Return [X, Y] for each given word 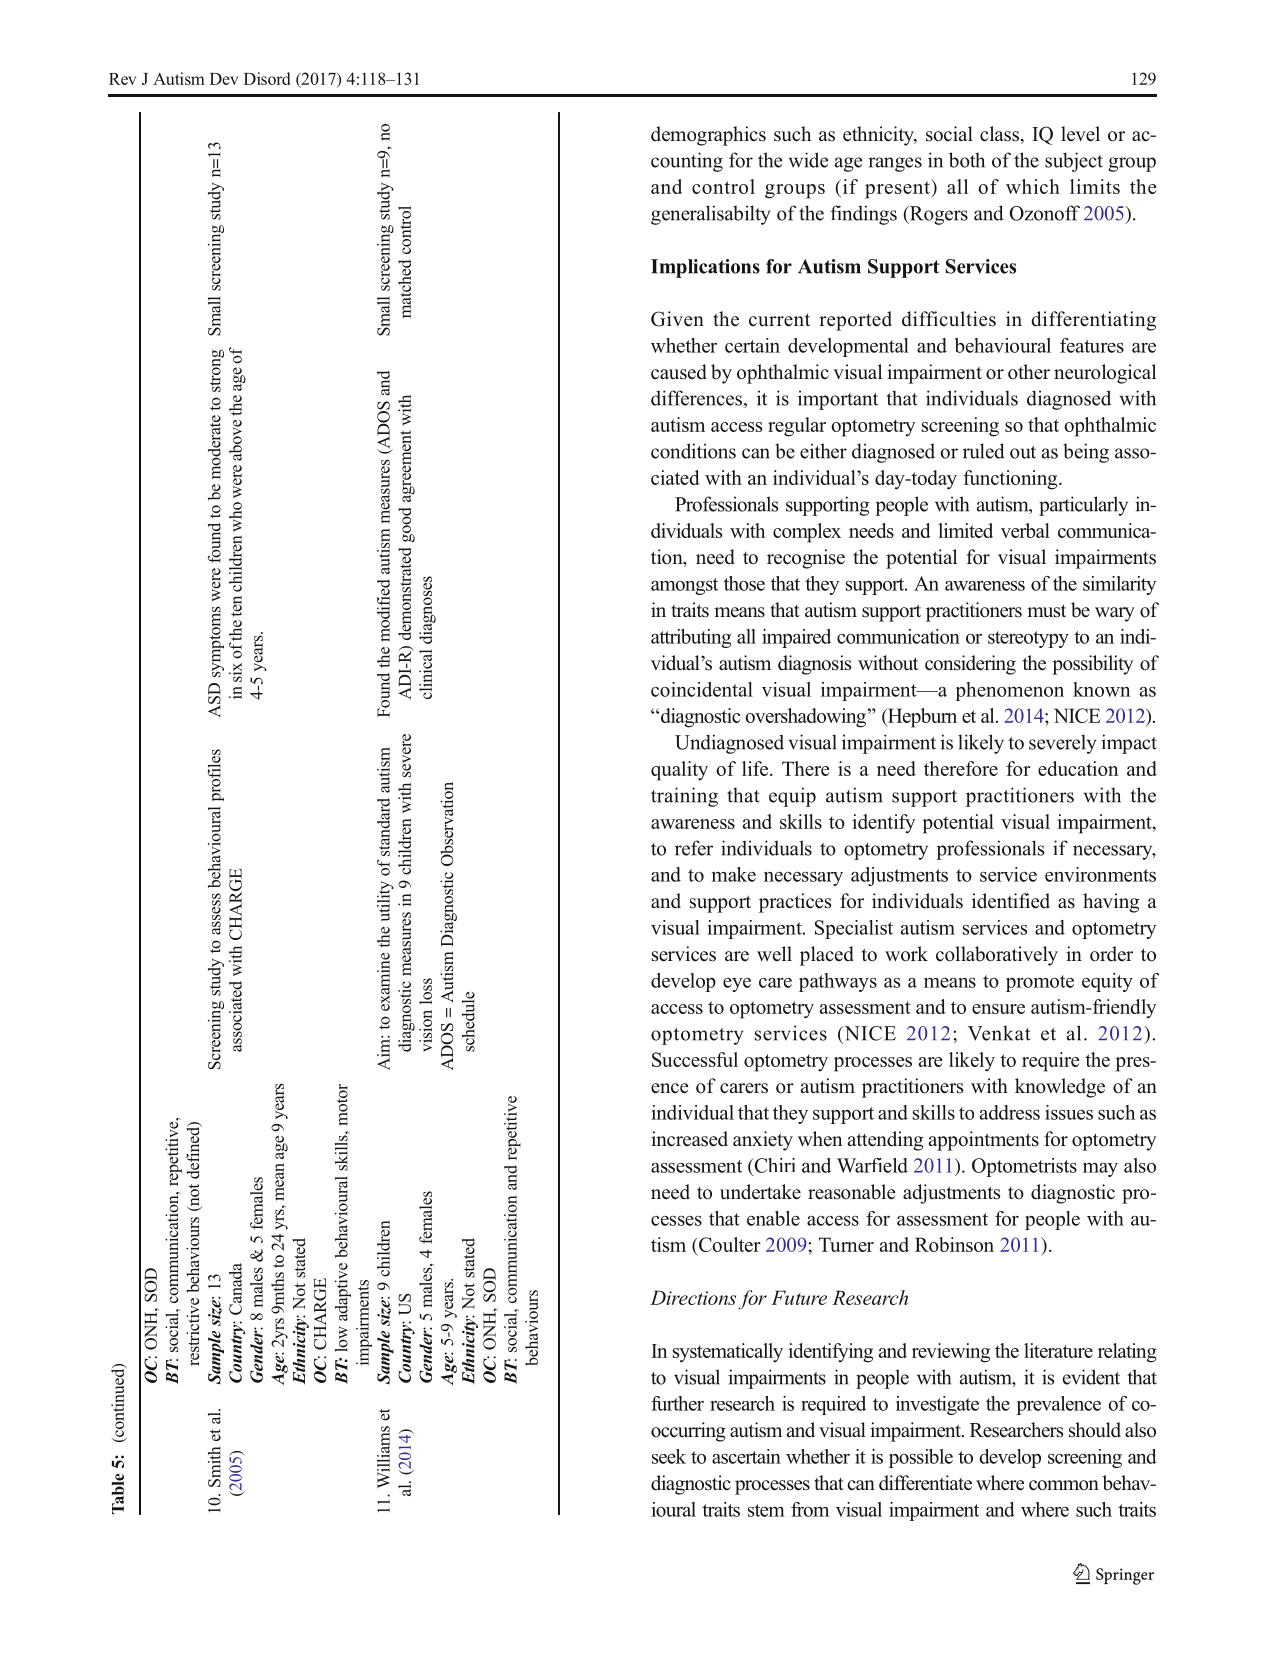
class [999, 134]
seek [669, 1456]
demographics [708, 136]
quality [679, 771]
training [684, 797]
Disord [267, 78]
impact [1129, 744]
